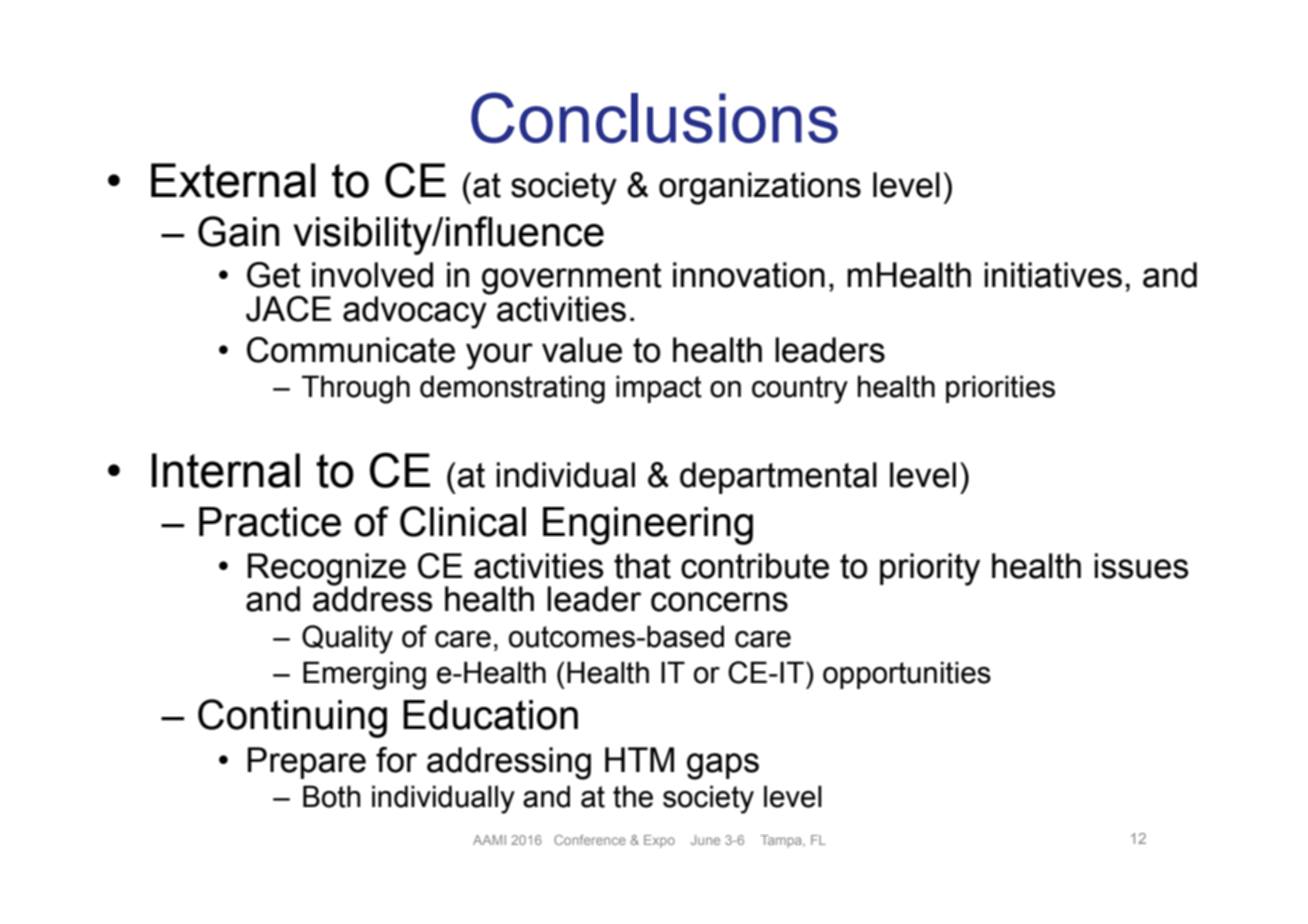  I want to click on External, so click(233, 180).
